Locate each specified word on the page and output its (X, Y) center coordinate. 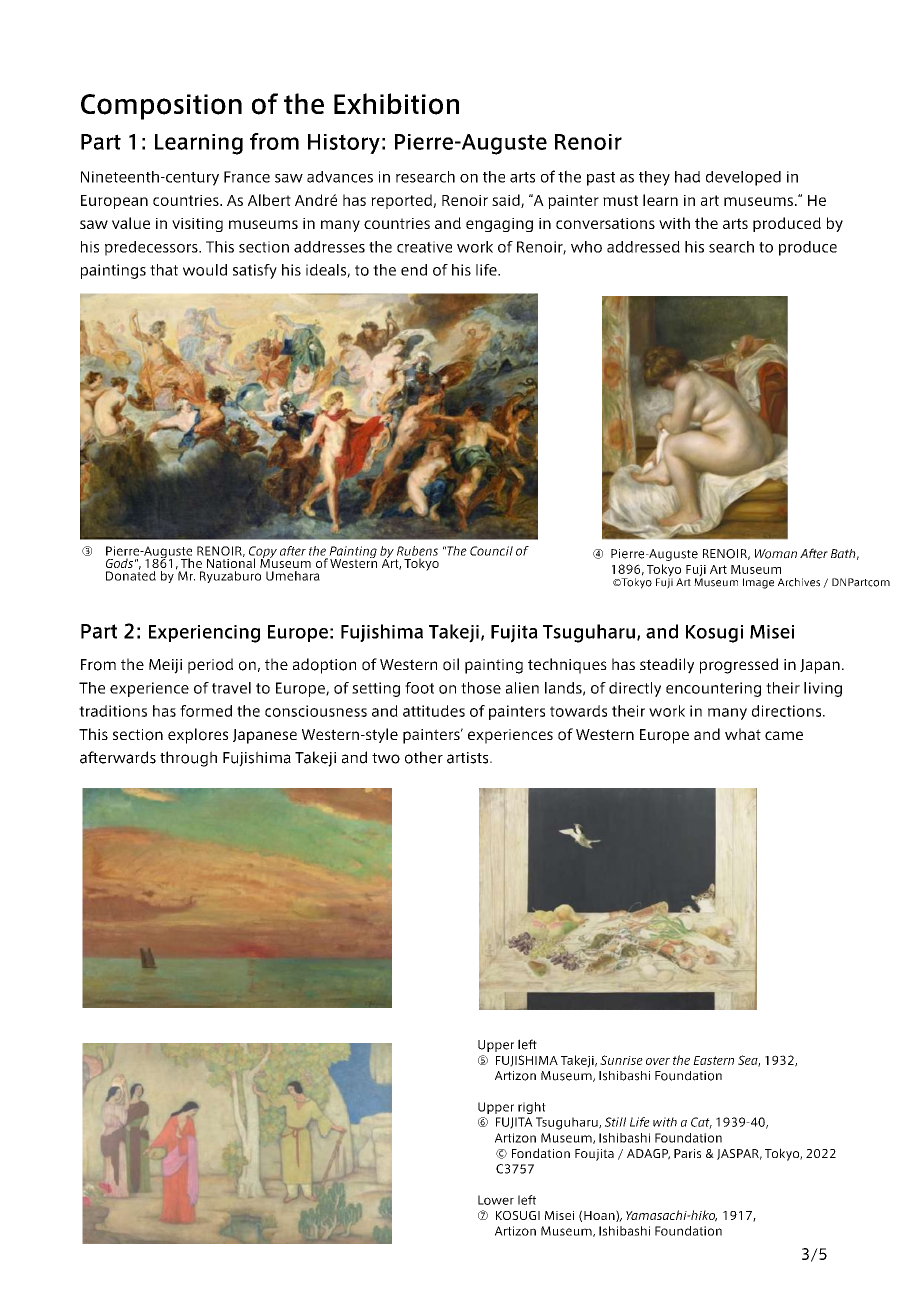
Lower (496, 1200)
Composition (161, 107)
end (414, 270)
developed (743, 178)
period (210, 666)
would (205, 270)
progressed (739, 666)
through (188, 759)
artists (469, 758)
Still (615, 1122)
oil (451, 664)
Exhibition (396, 104)
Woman (776, 554)
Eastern (713, 1060)
